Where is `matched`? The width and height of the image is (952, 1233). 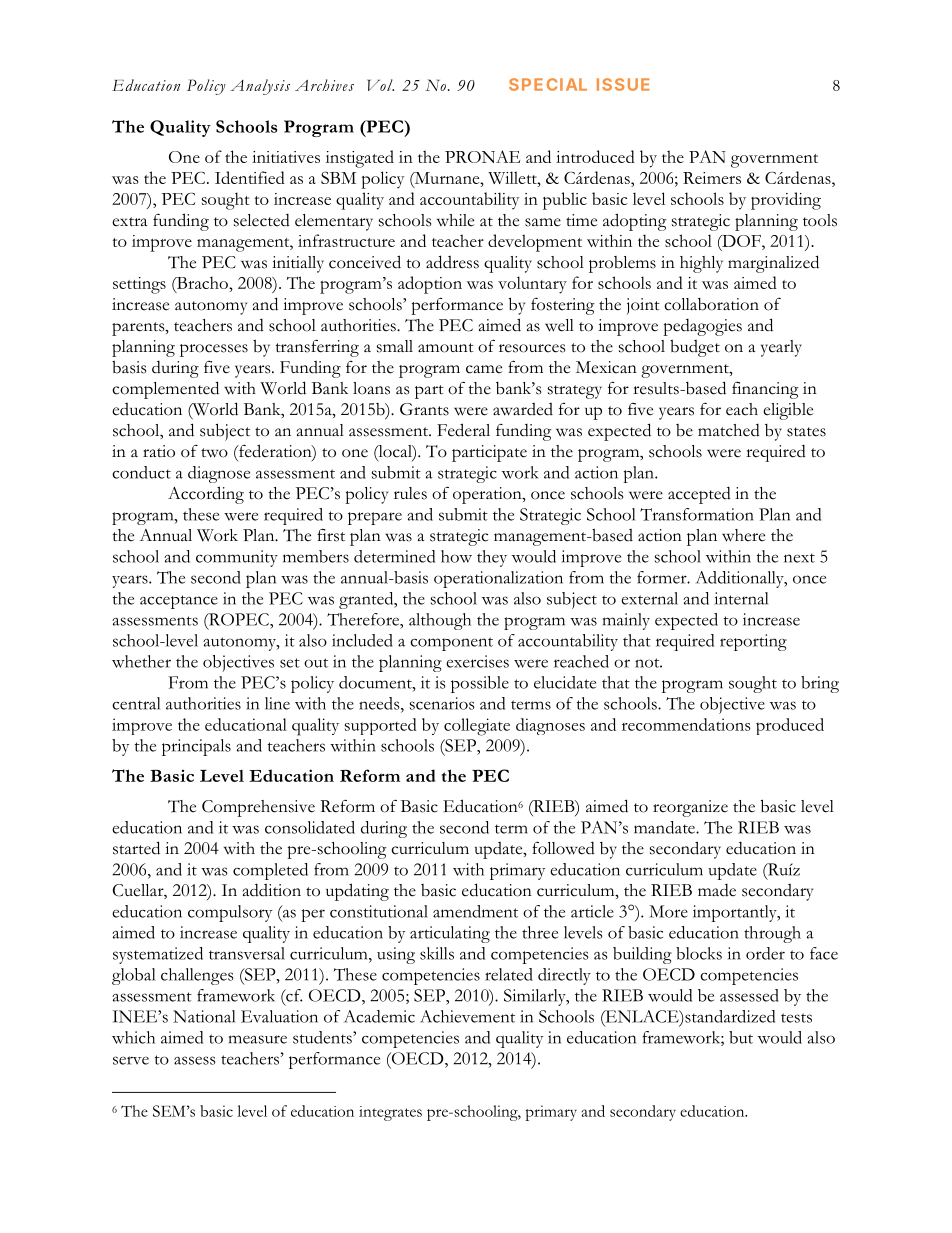 matched is located at coordinates (729, 430).
